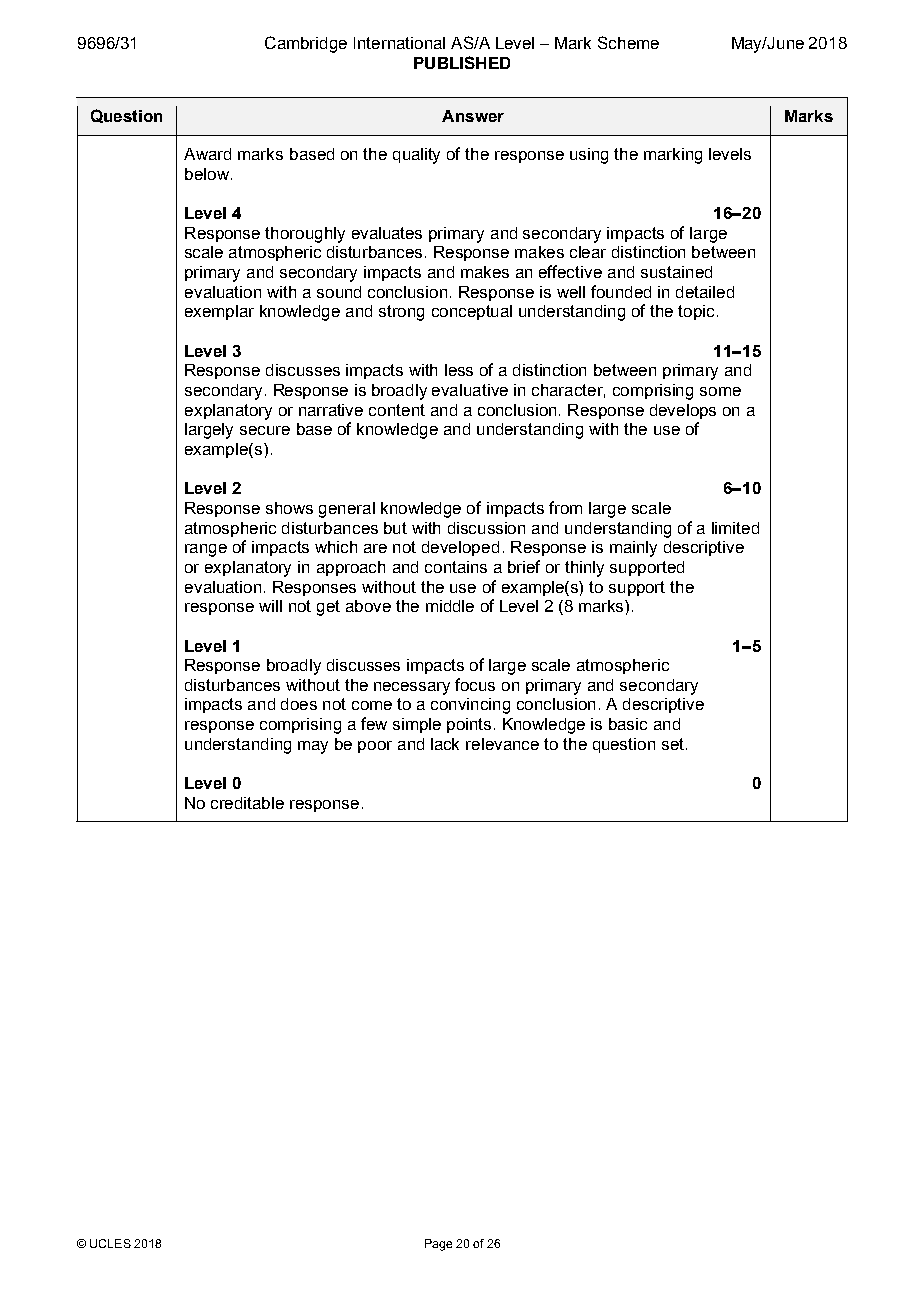 This screenshot has height=1308, width=924. I want to click on focus, so click(475, 684).
